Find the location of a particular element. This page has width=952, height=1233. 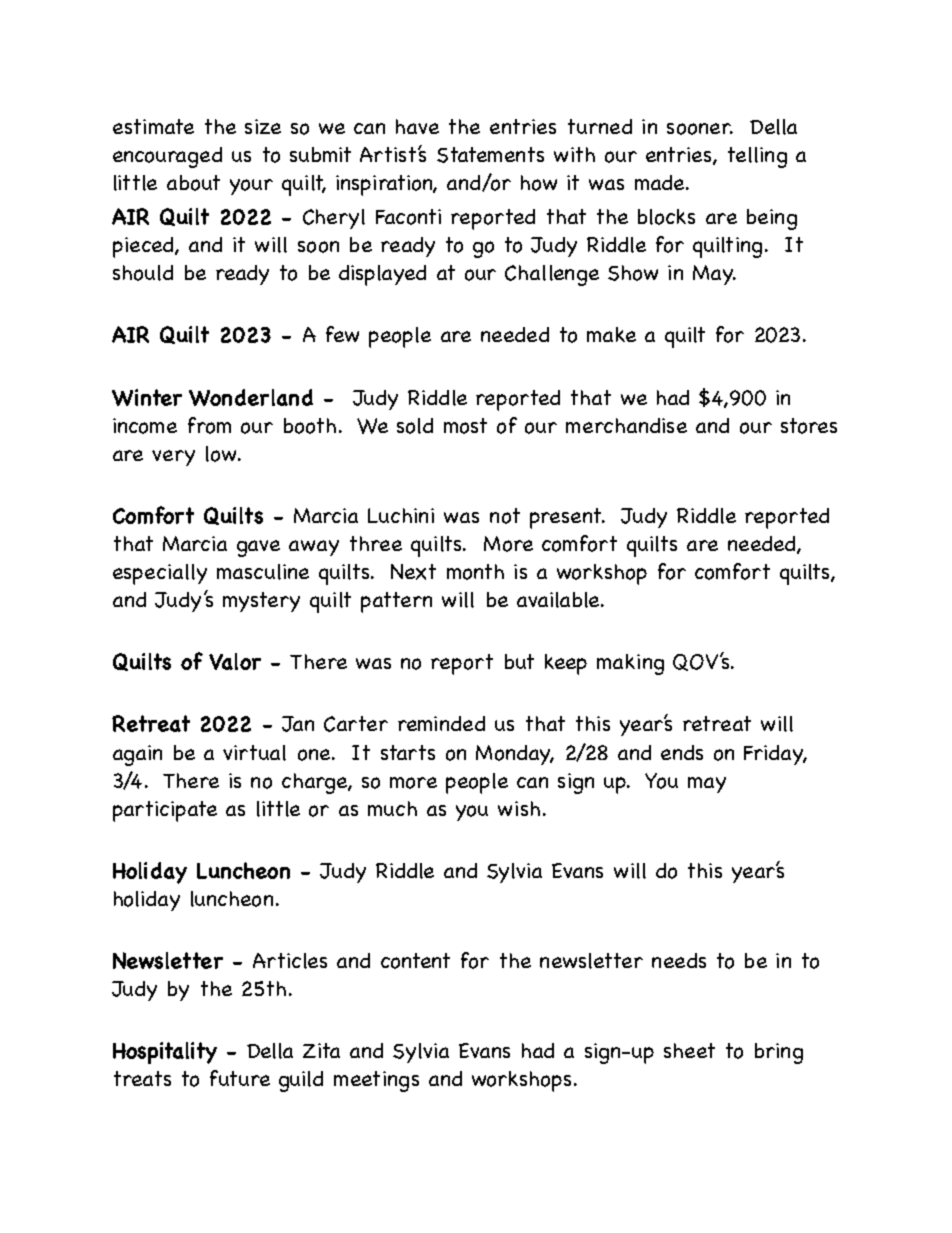

not is located at coordinates (505, 516).
